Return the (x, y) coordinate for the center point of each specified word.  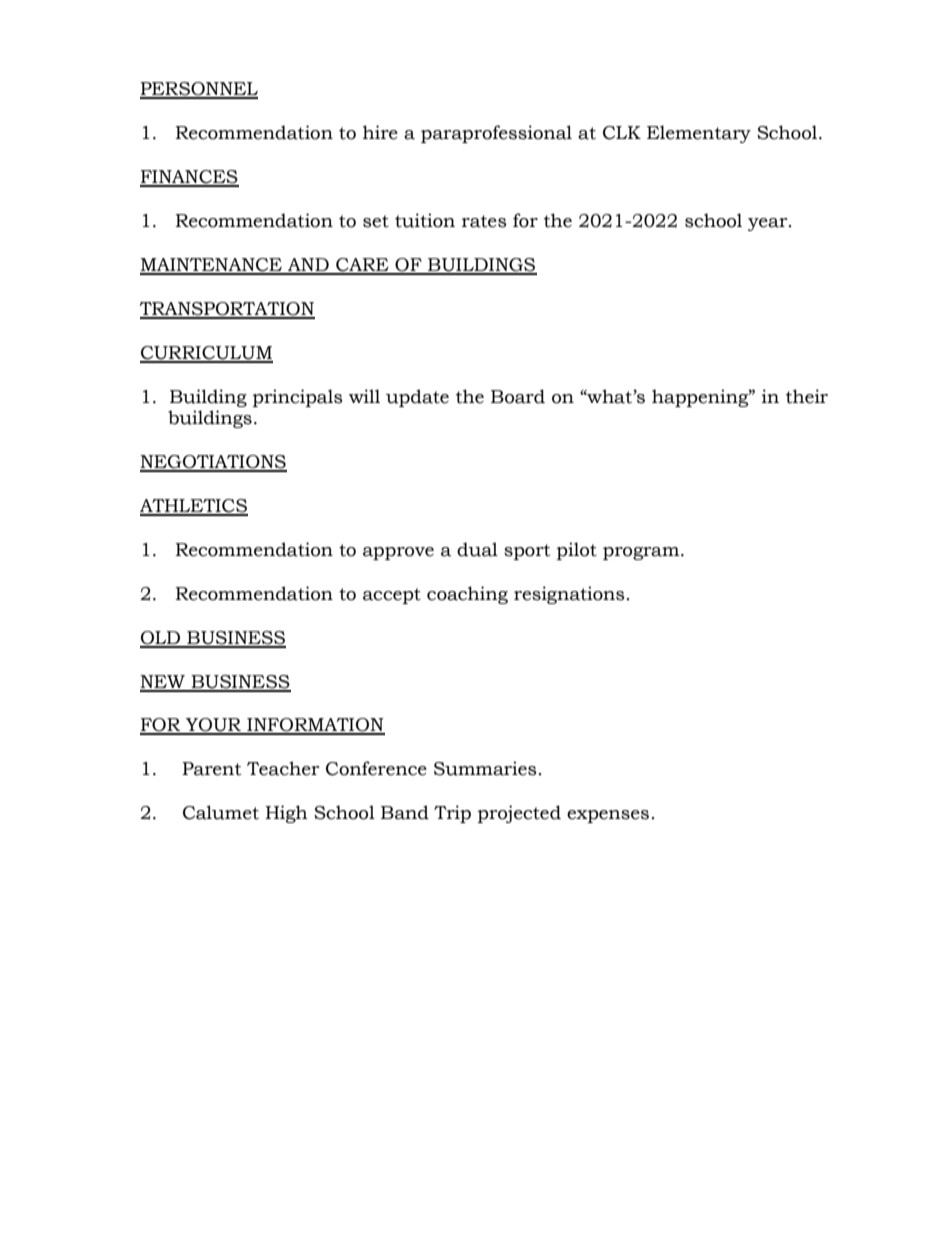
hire (380, 132)
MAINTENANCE (212, 266)
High (286, 814)
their (807, 396)
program (642, 553)
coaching (467, 595)
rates (484, 221)
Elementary (699, 134)
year (769, 224)
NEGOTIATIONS (213, 463)
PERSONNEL (199, 90)
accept (392, 596)
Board (518, 396)
